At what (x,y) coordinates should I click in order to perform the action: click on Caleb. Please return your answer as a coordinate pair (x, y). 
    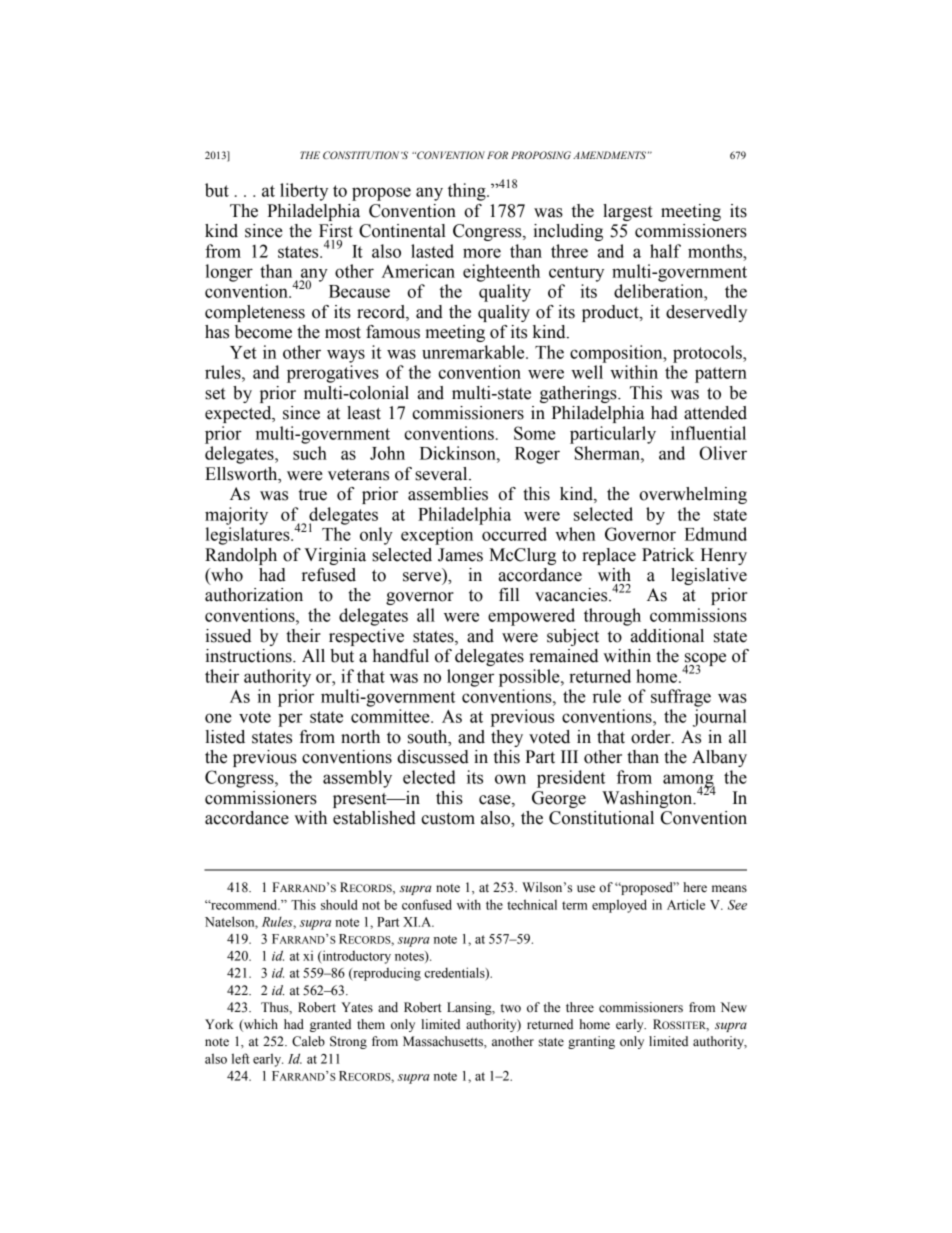
    Looking at the image, I should click on (308, 1041).
